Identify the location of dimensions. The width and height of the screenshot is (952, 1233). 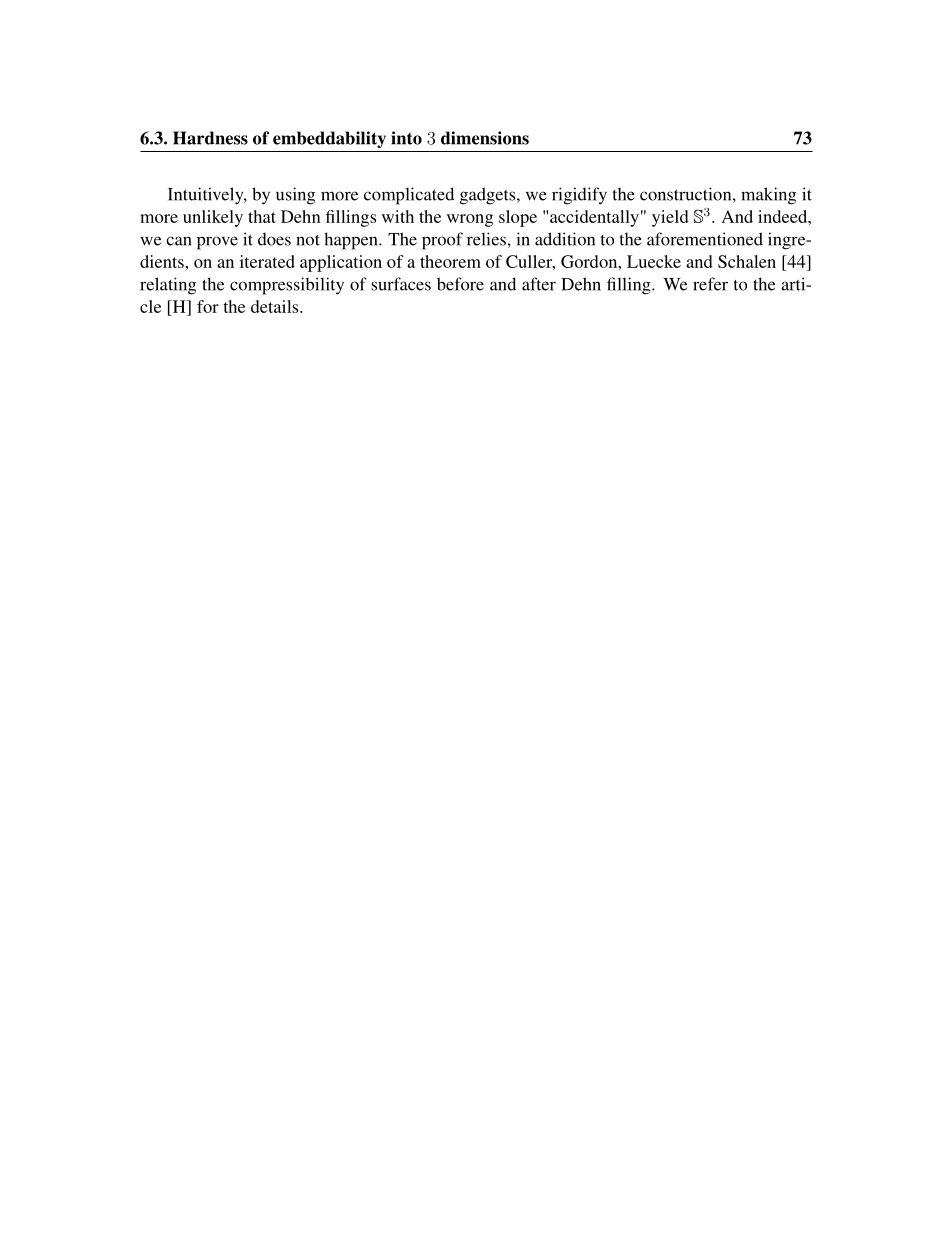
(485, 138).
